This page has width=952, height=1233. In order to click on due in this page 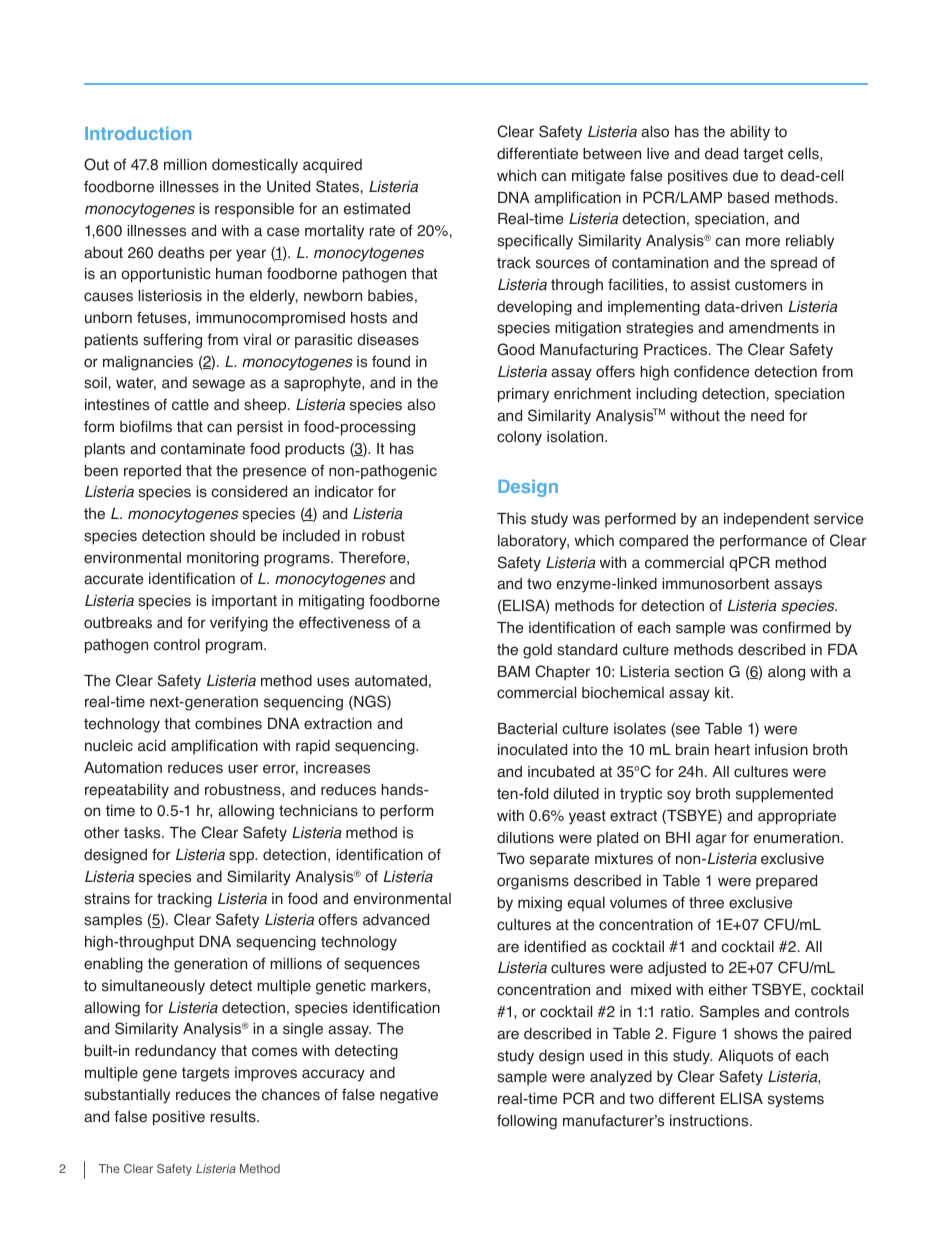, I will do `click(745, 176)`.
